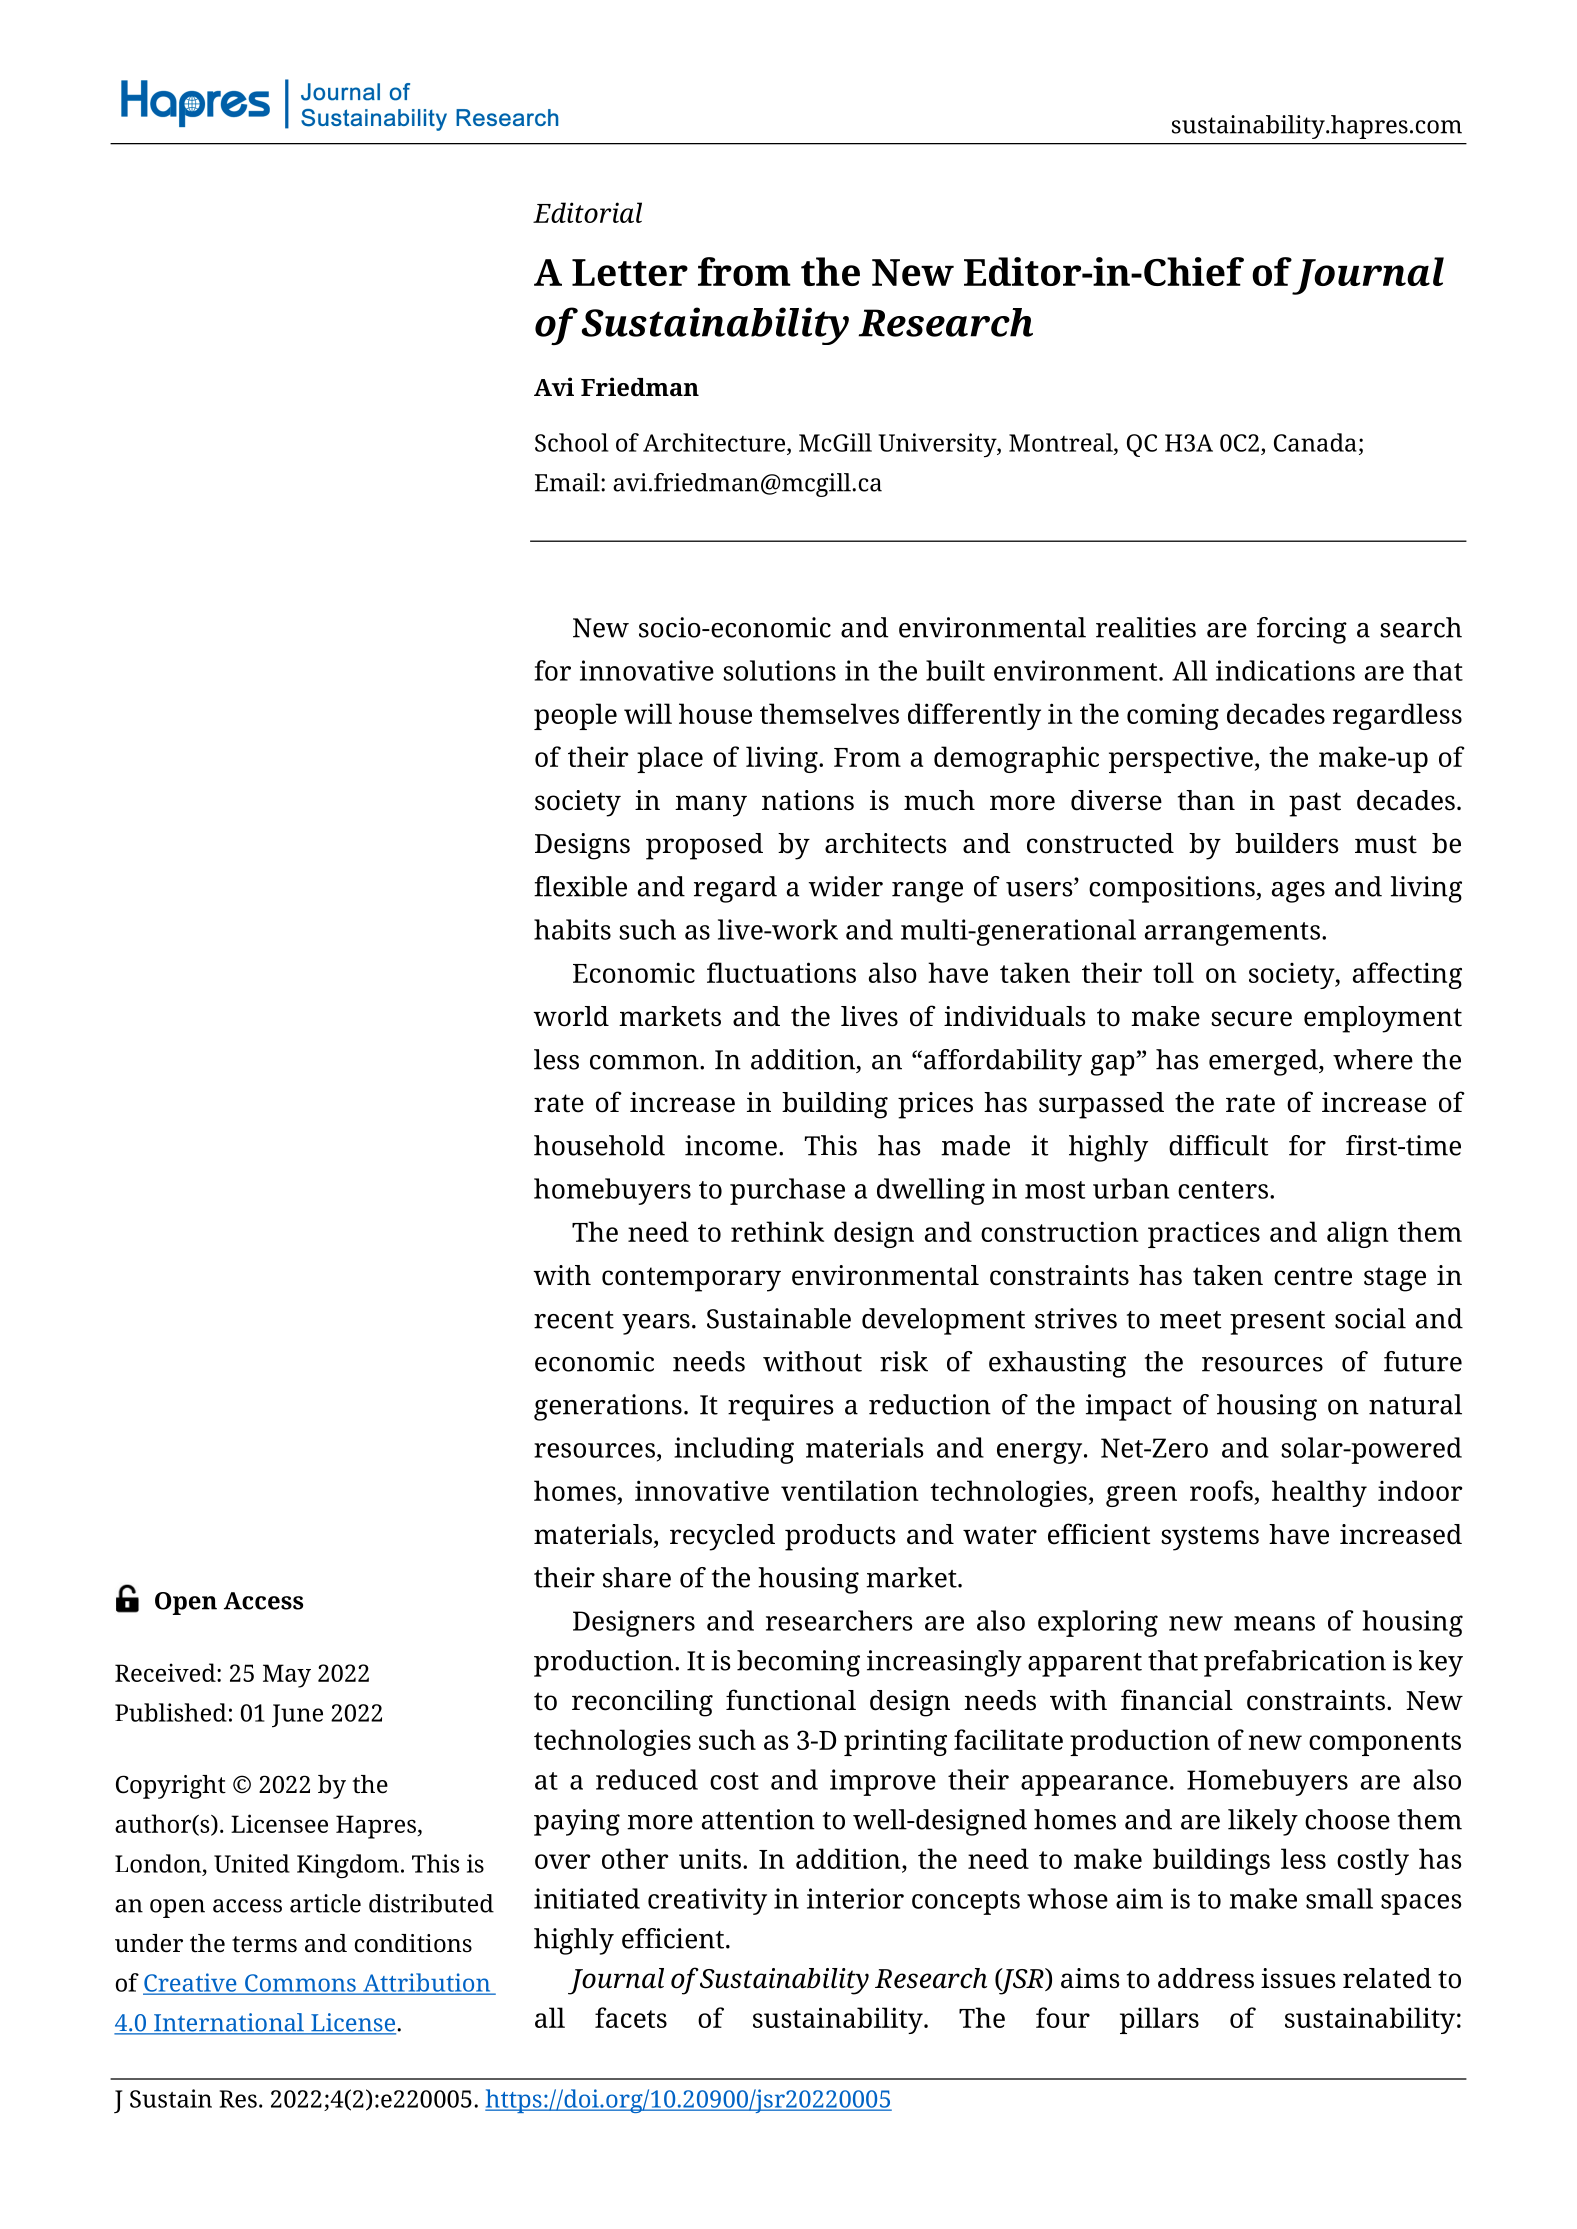  Describe the element at coordinates (571, 442) in the screenshot. I see `School` at that location.
